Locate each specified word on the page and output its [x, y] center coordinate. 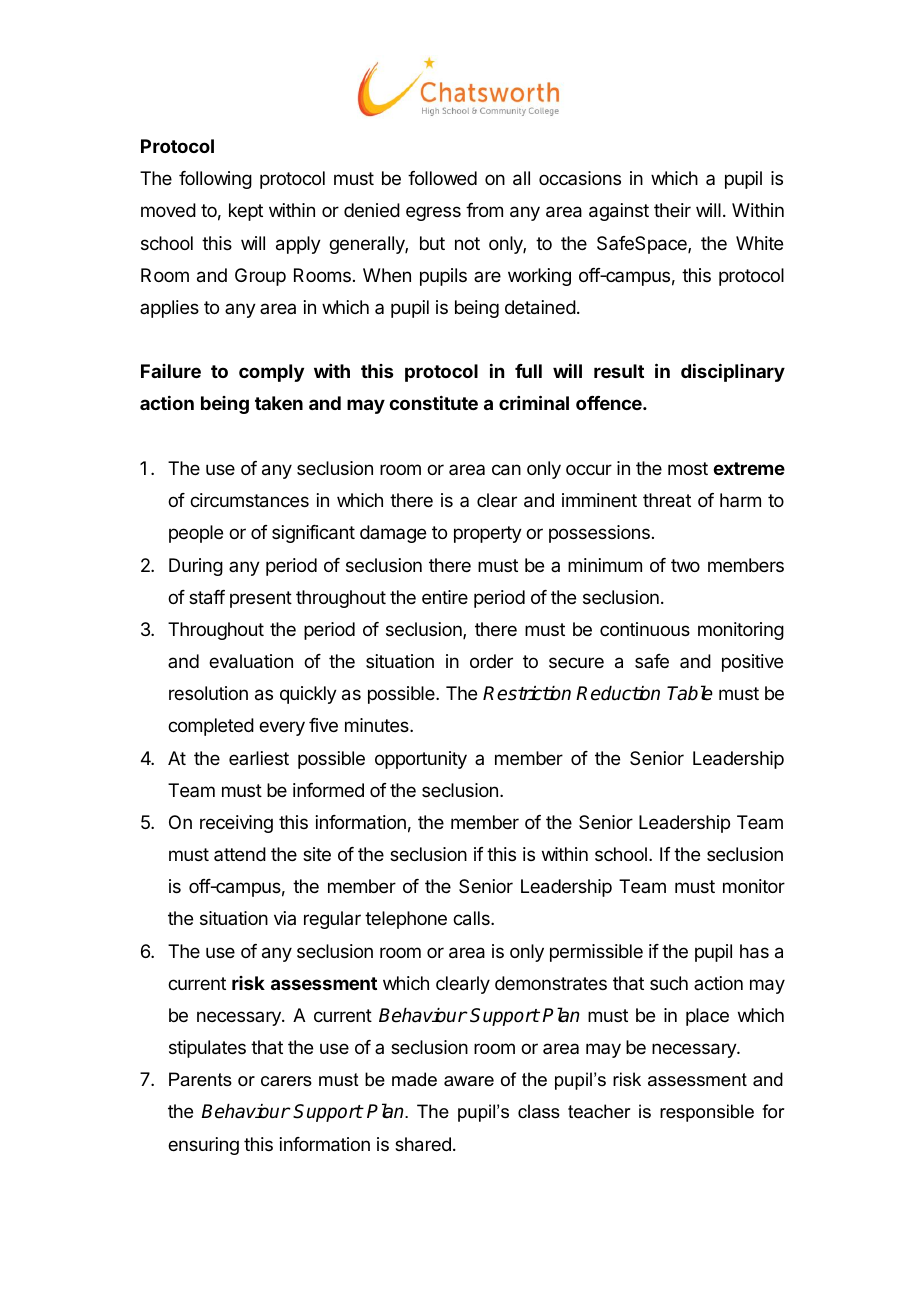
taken [279, 403]
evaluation [251, 661]
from [484, 210]
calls [472, 918]
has [754, 951]
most [688, 468]
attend [240, 854]
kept [246, 212]
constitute [433, 402]
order [491, 661]
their [672, 210]
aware [469, 1081]
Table [690, 693]
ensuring [203, 1146]
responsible [707, 1113]
